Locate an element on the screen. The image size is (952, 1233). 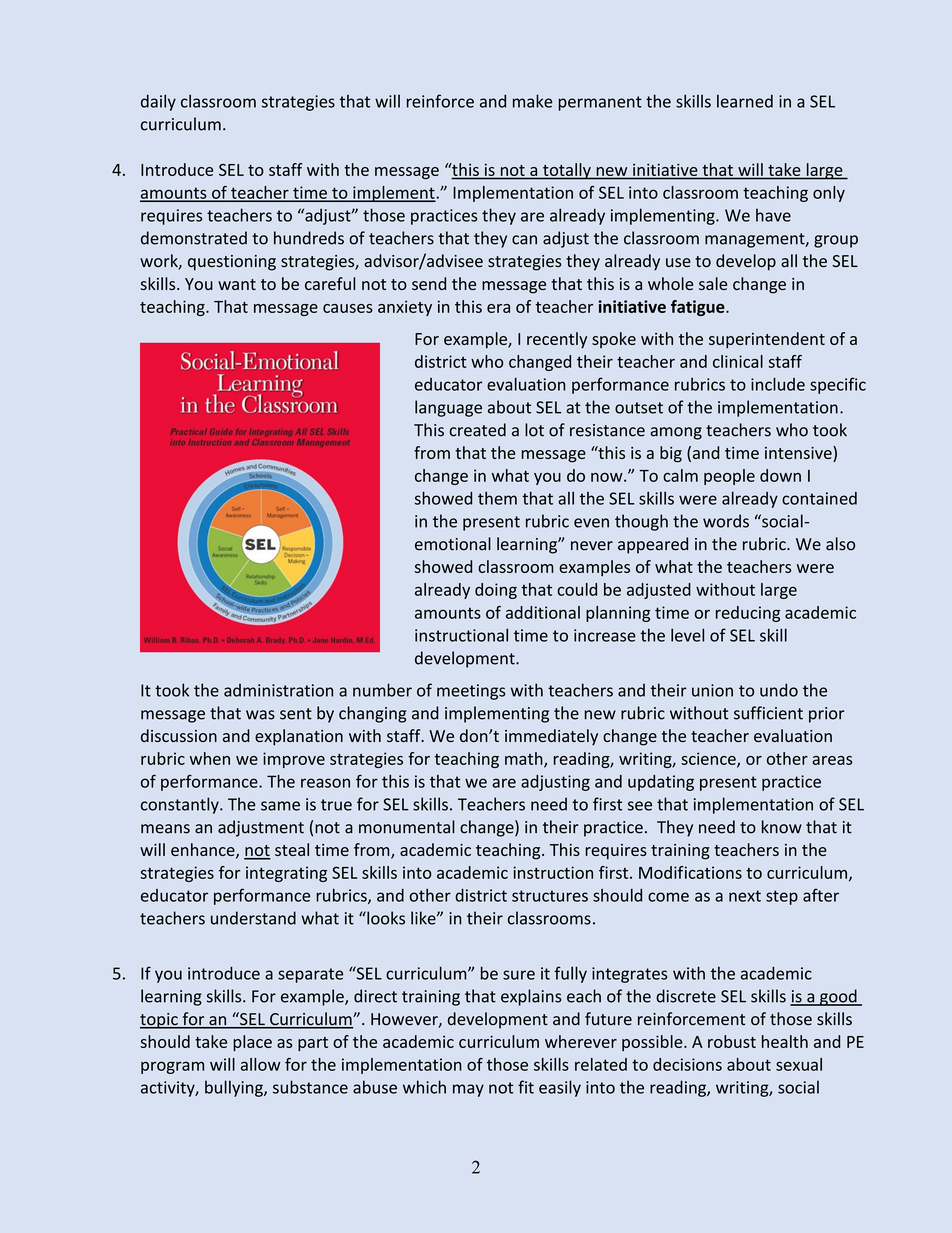
daily is located at coordinates (158, 102).
